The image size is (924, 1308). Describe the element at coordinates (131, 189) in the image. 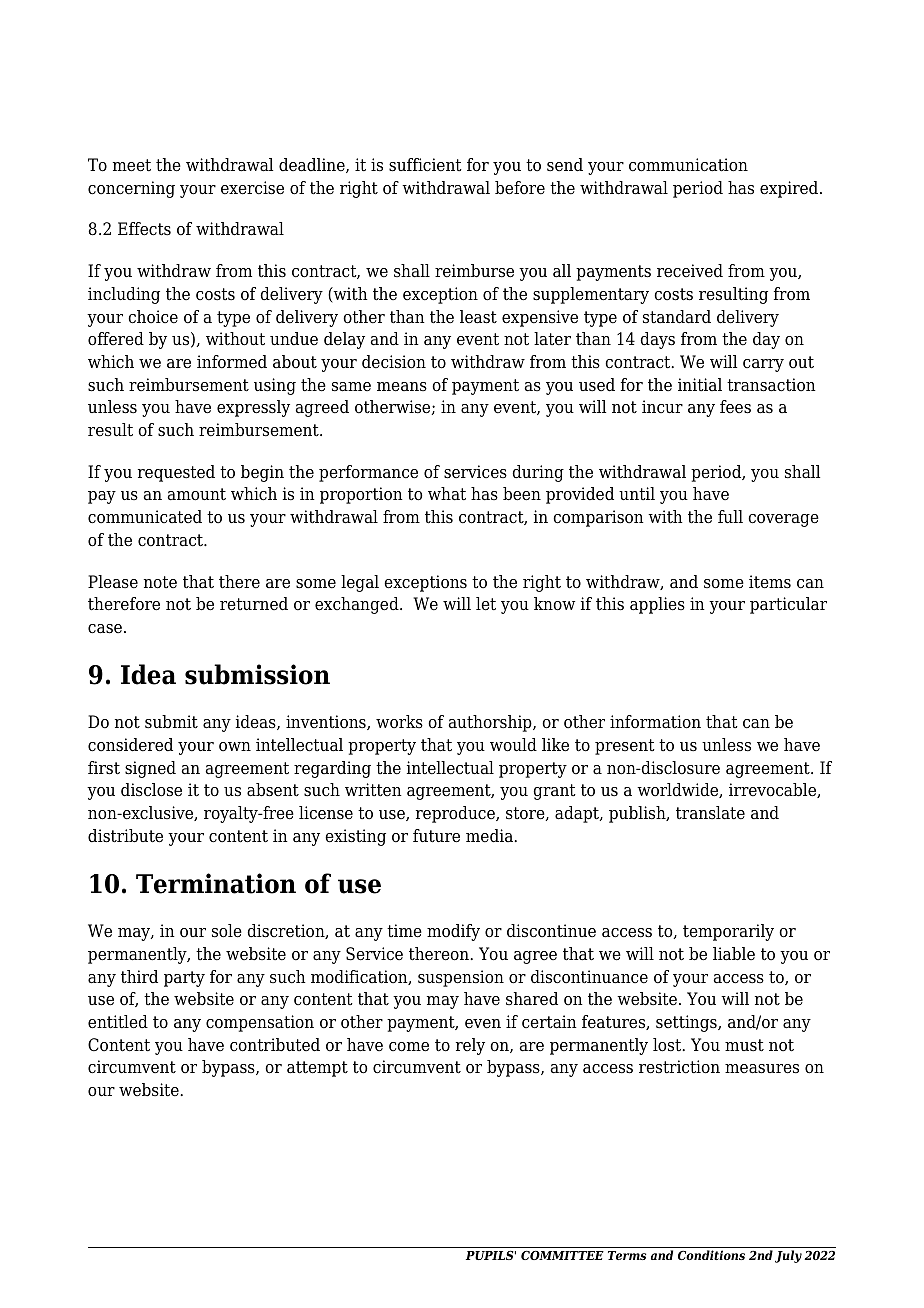

I see `concerning` at that location.
